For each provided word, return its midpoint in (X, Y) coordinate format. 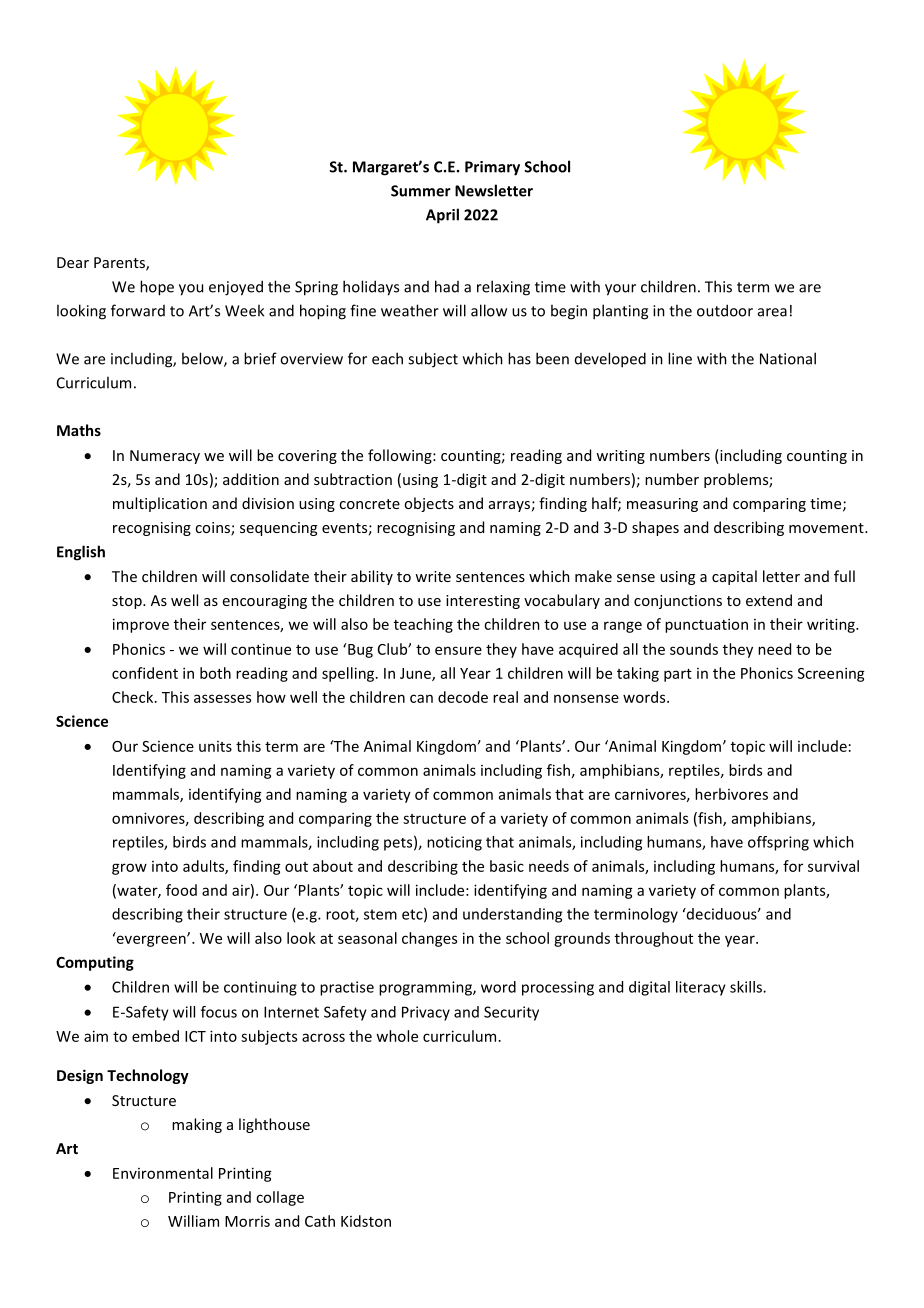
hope (157, 288)
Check (134, 697)
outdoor (725, 310)
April (442, 216)
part (678, 675)
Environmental (163, 1173)
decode (463, 697)
